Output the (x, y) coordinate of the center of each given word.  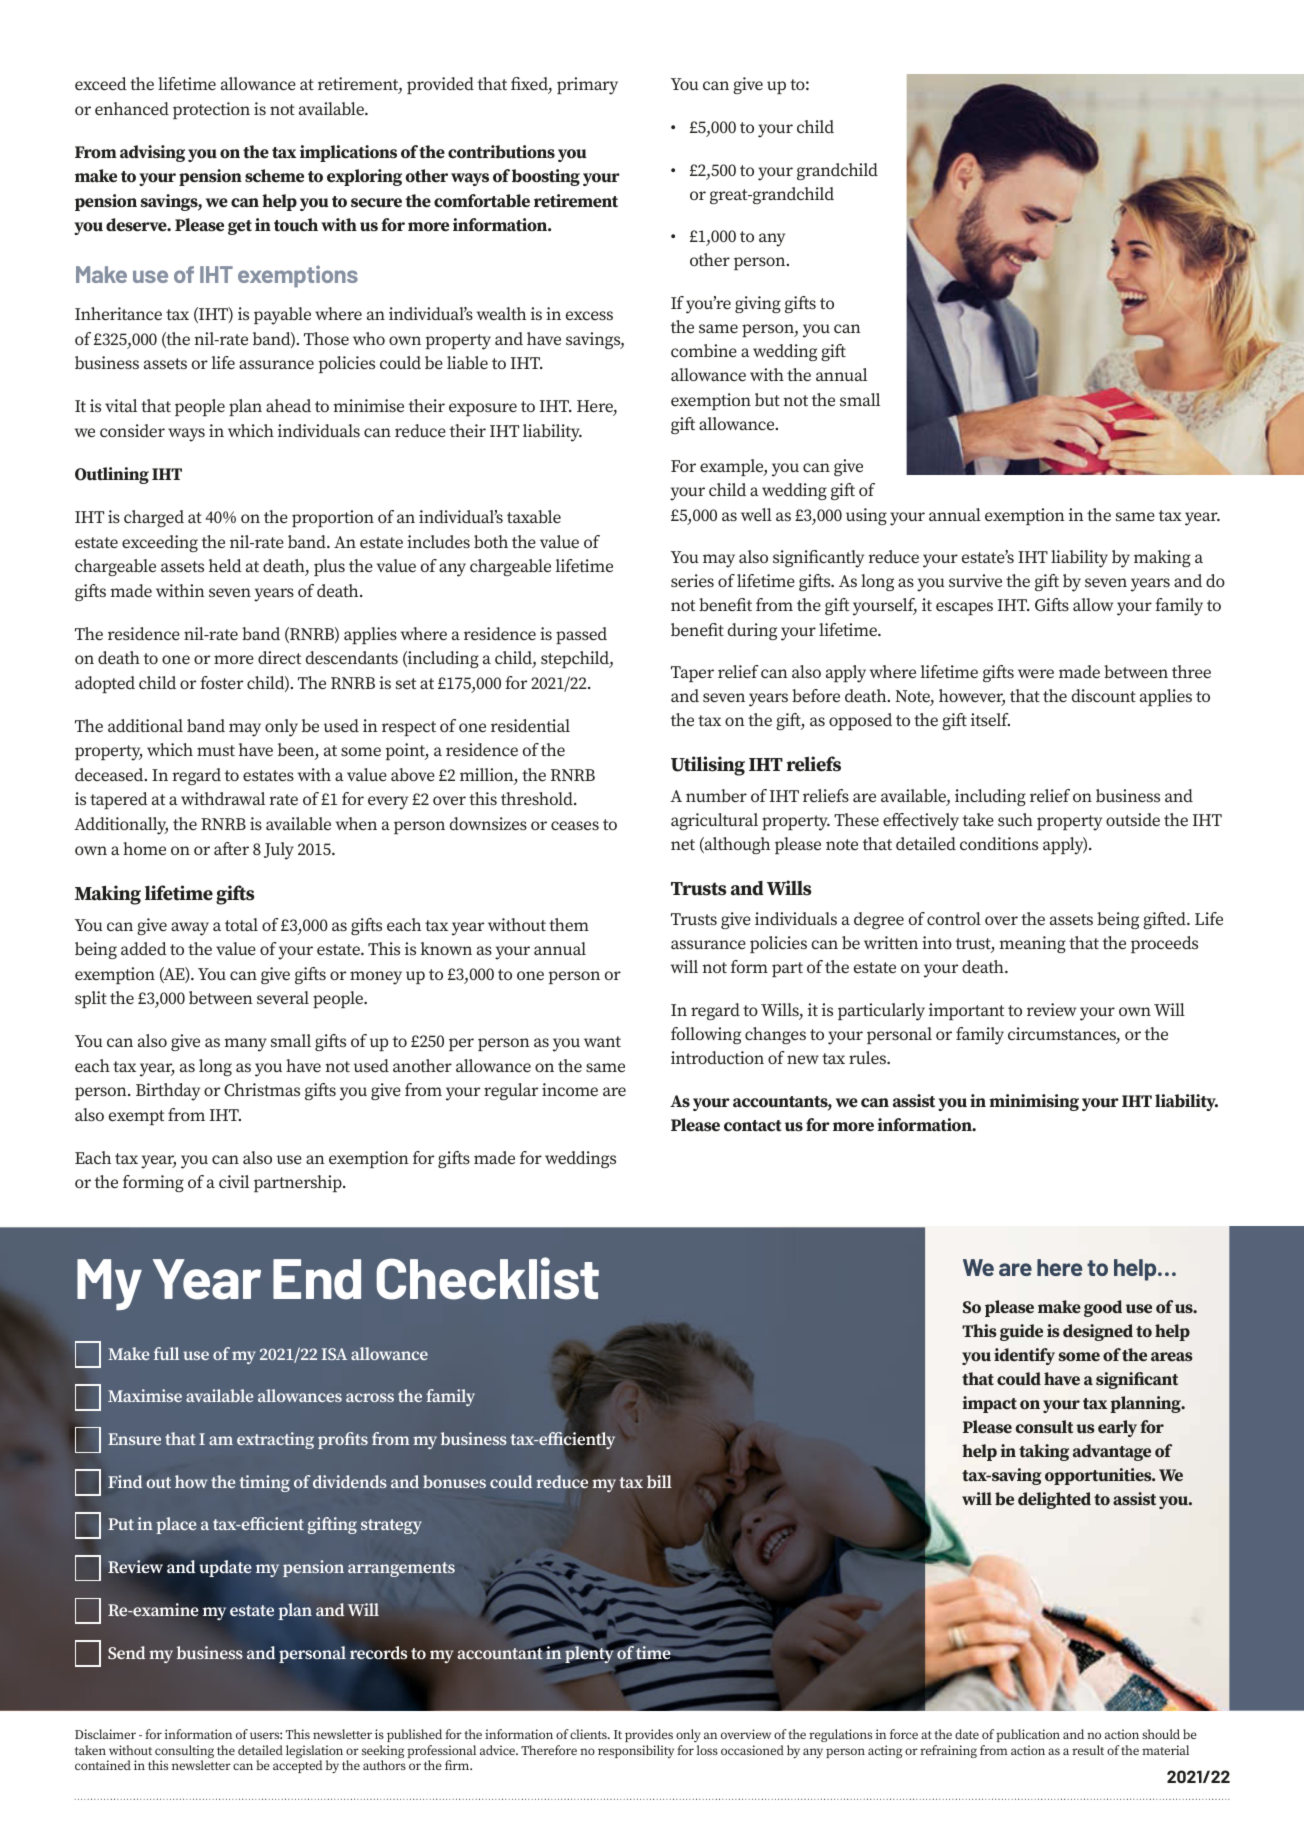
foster (221, 682)
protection (211, 110)
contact (753, 1126)
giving (758, 304)
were (1036, 673)
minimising (1034, 1102)
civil (234, 1181)
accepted (298, 1766)
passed (581, 635)
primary (587, 86)
